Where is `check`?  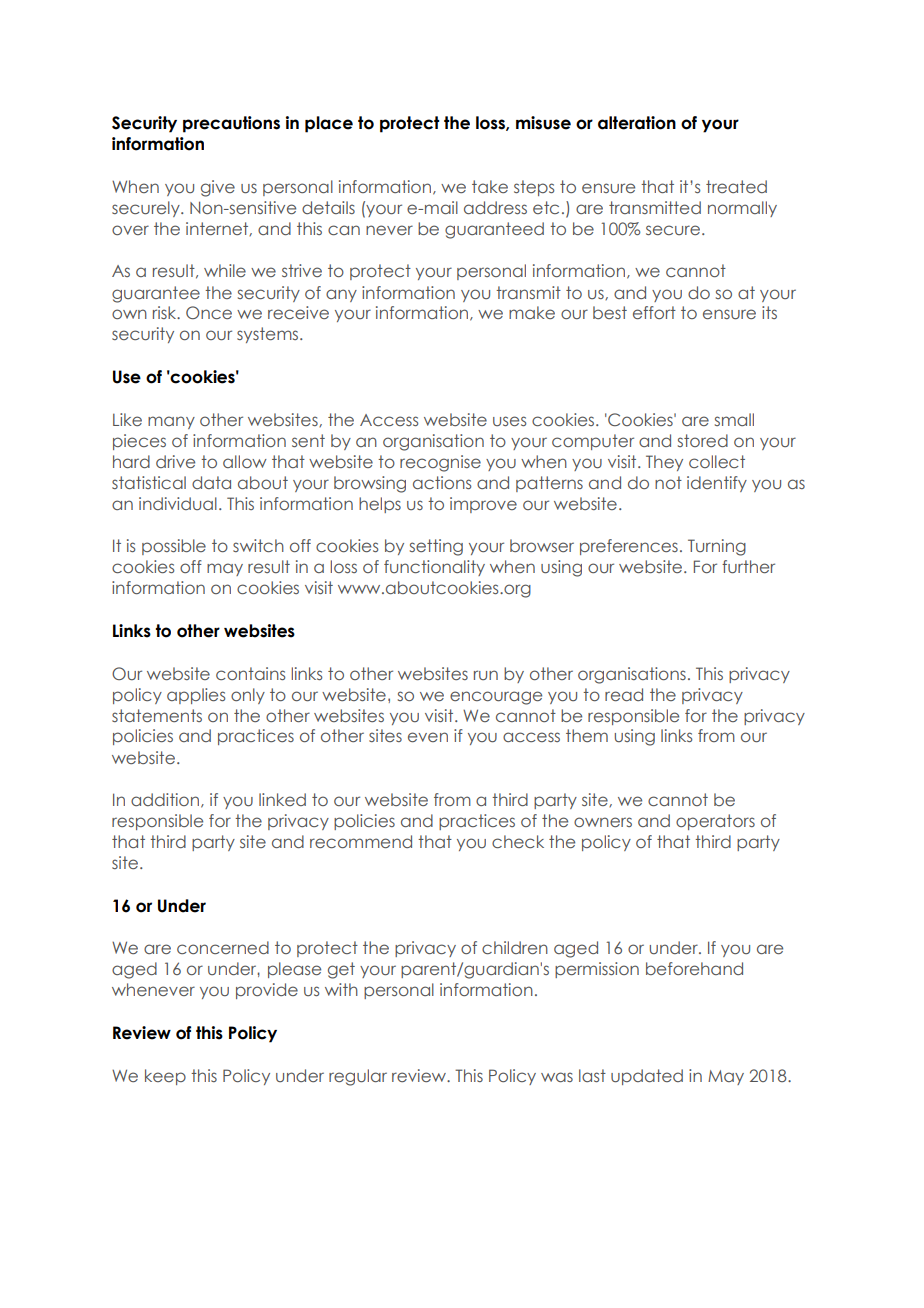 check is located at coordinates (518, 841).
